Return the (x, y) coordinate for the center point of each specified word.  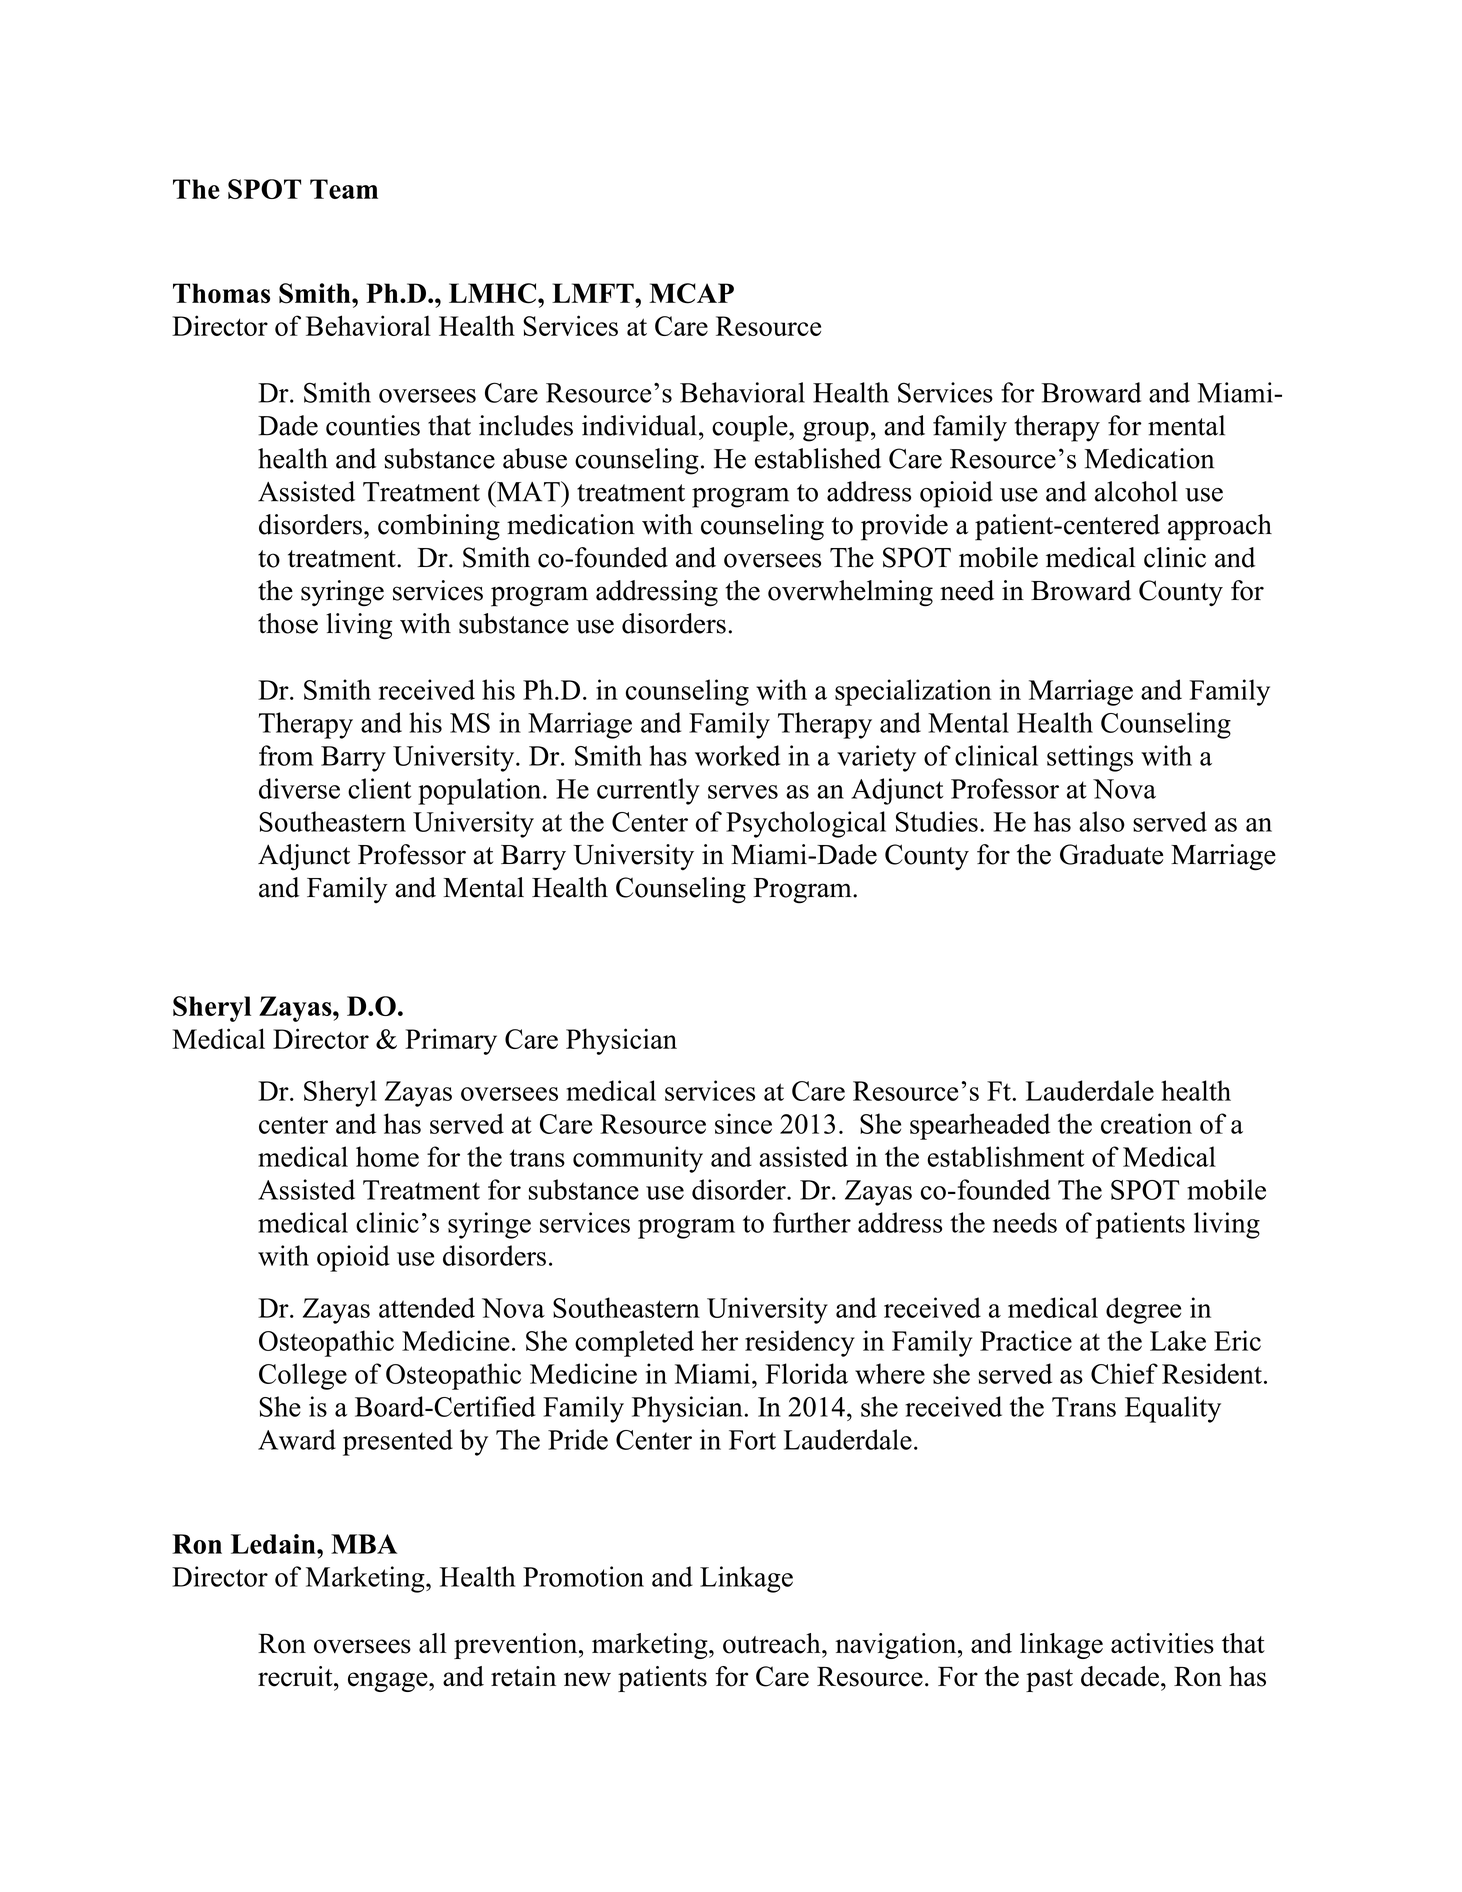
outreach (773, 1643)
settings (1090, 758)
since (743, 1123)
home (387, 1156)
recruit (296, 1676)
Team (344, 189)
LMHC (492, 293)
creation (1146, 1123)
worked (737, 755)
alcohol (1136, 491)
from (286, 755)
